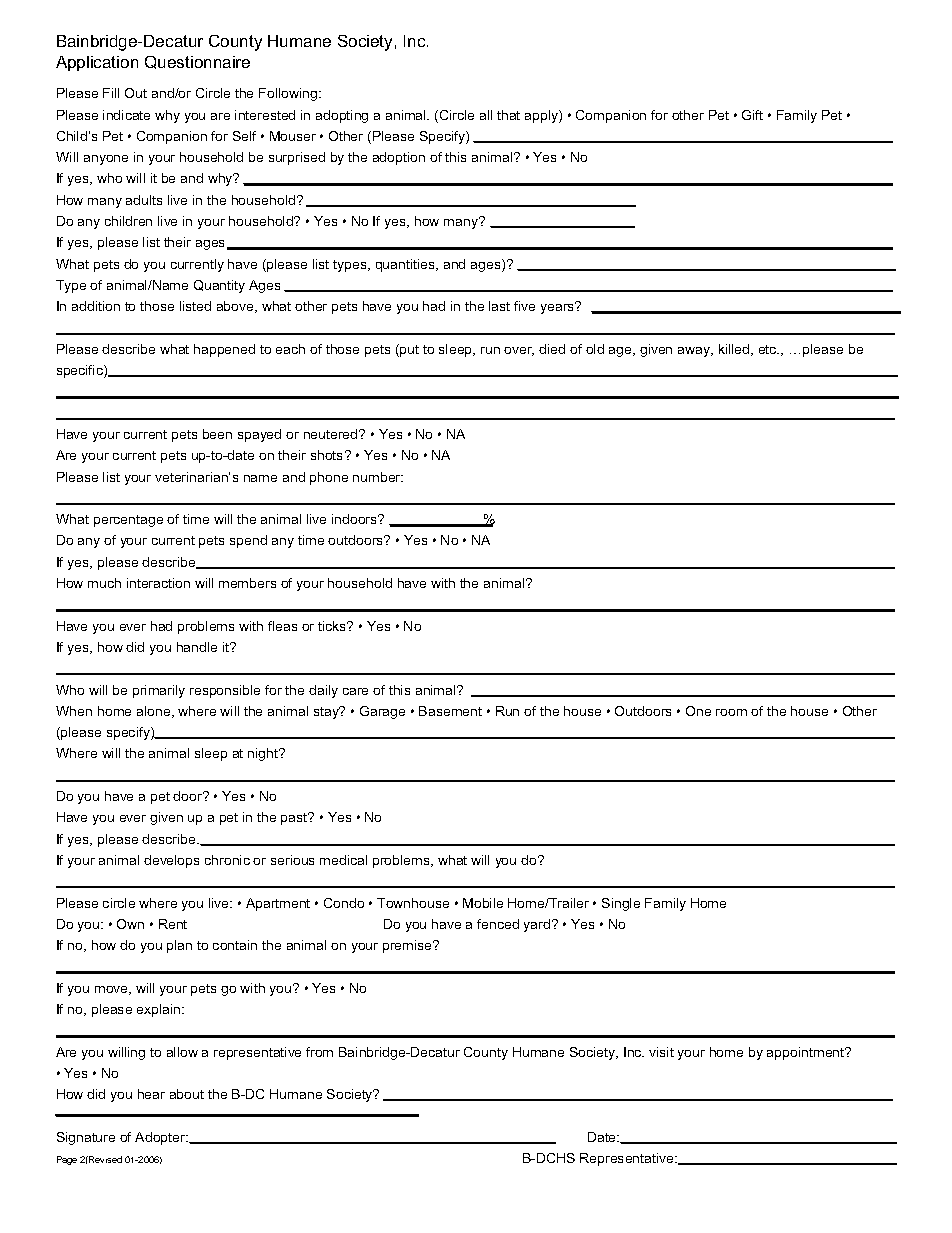 Image resolution: width=952 pixels, height=1233 pixels. I want to click on indicate, so click(126, 115).
